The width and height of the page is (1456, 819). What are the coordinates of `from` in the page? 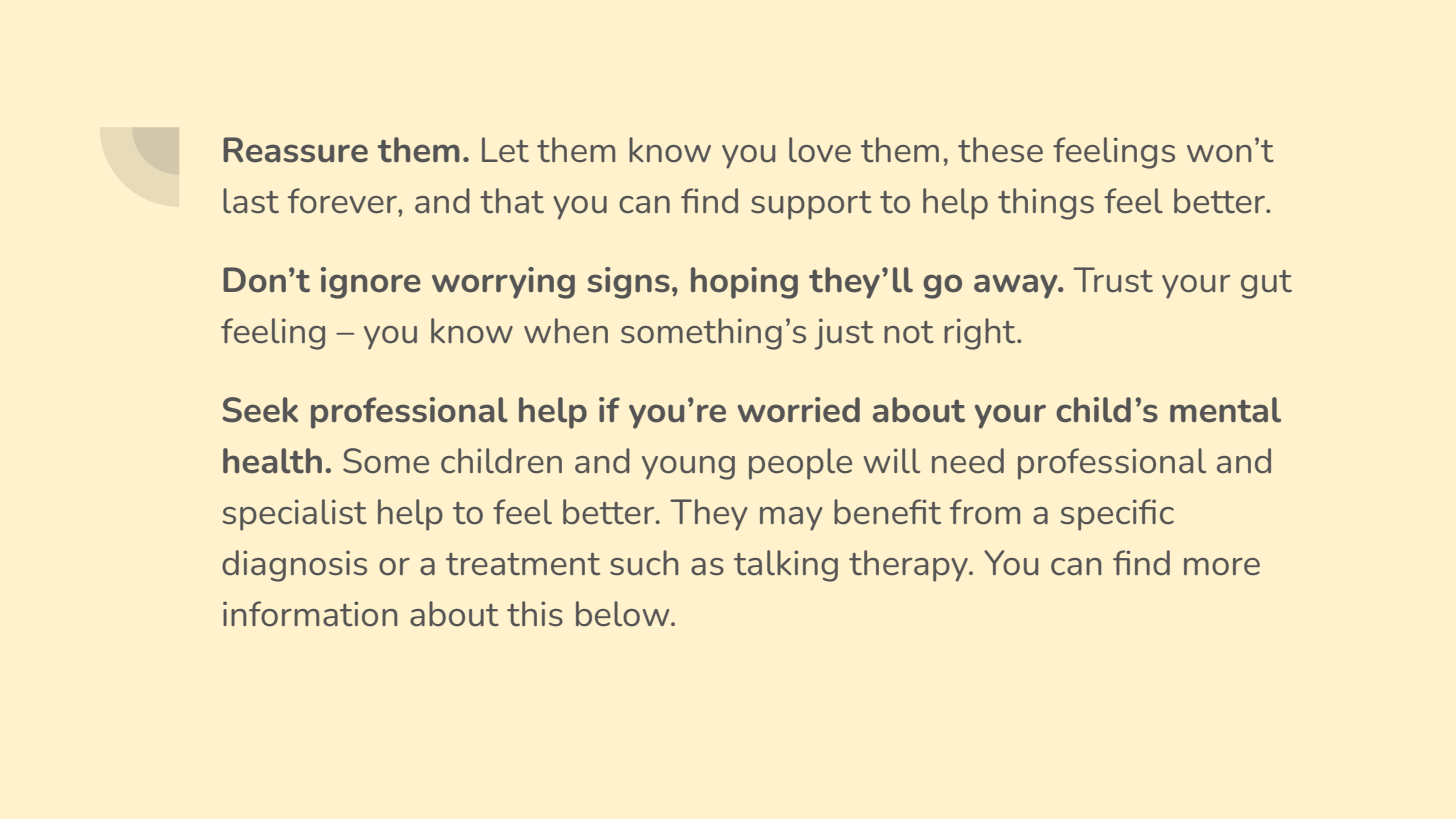 It's located at (985, 512).
